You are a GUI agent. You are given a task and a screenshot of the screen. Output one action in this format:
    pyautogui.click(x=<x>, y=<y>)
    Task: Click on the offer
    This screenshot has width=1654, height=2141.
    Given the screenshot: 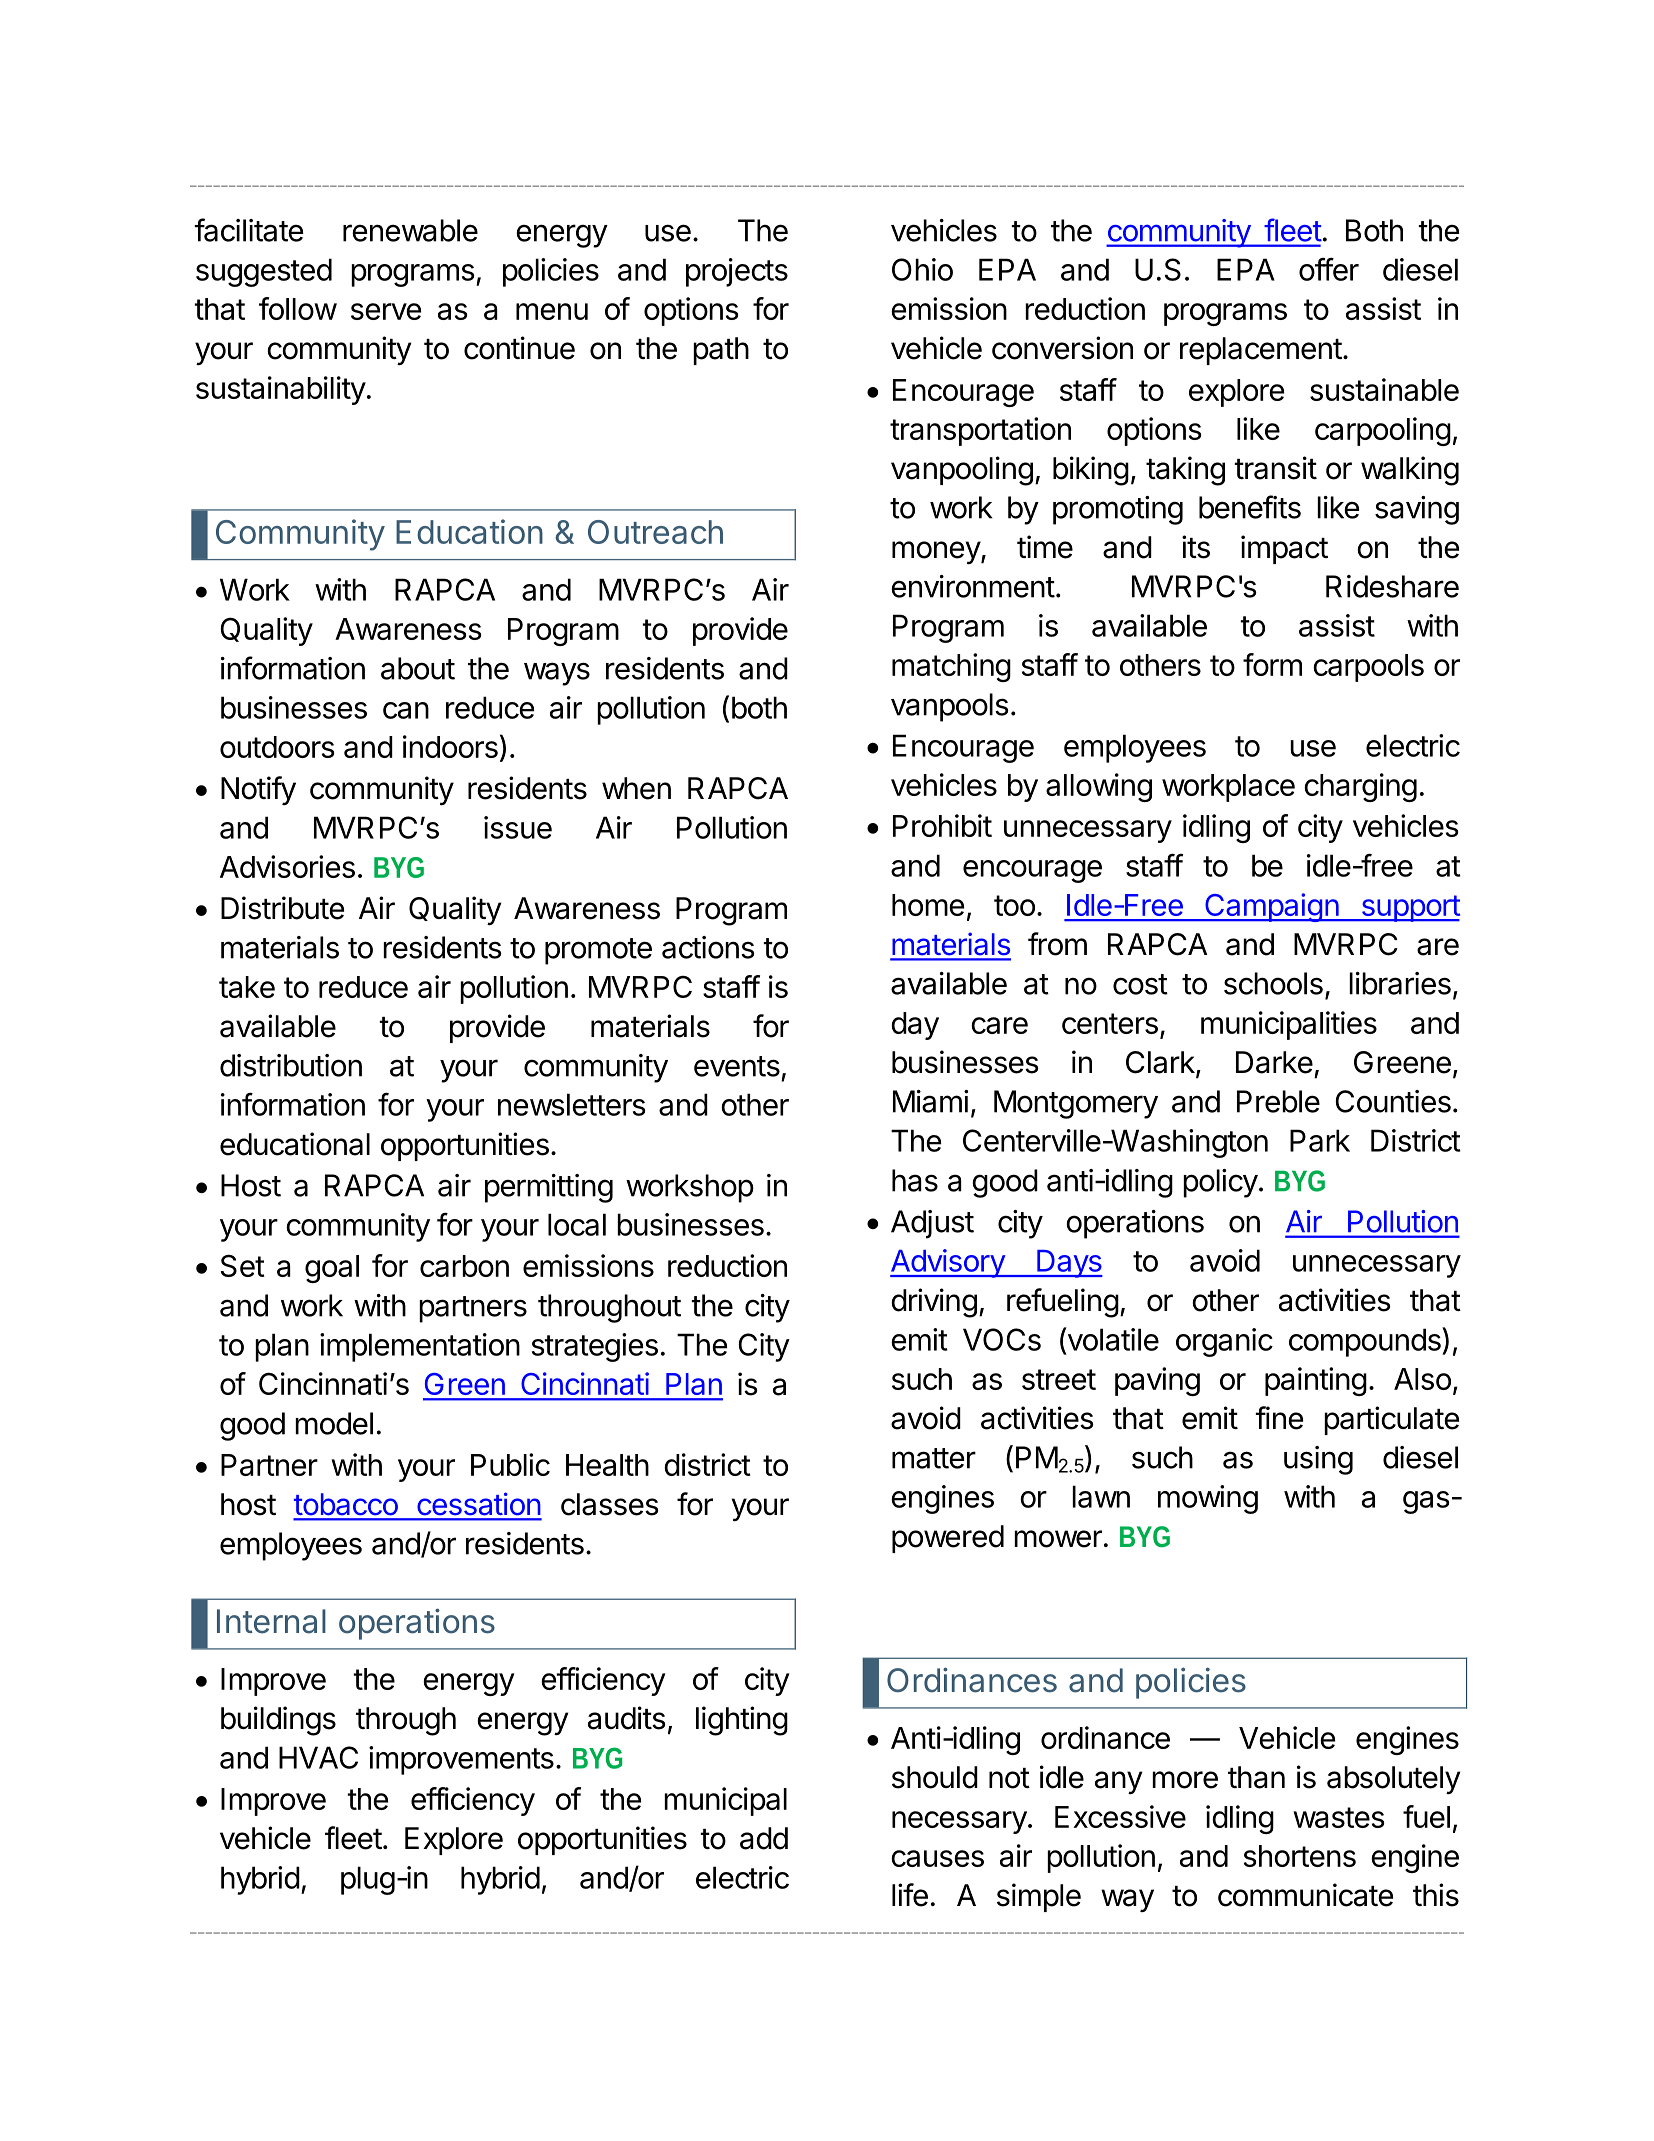 What is the action you would take?
    pyautogui.click(x=1329, y=269)
